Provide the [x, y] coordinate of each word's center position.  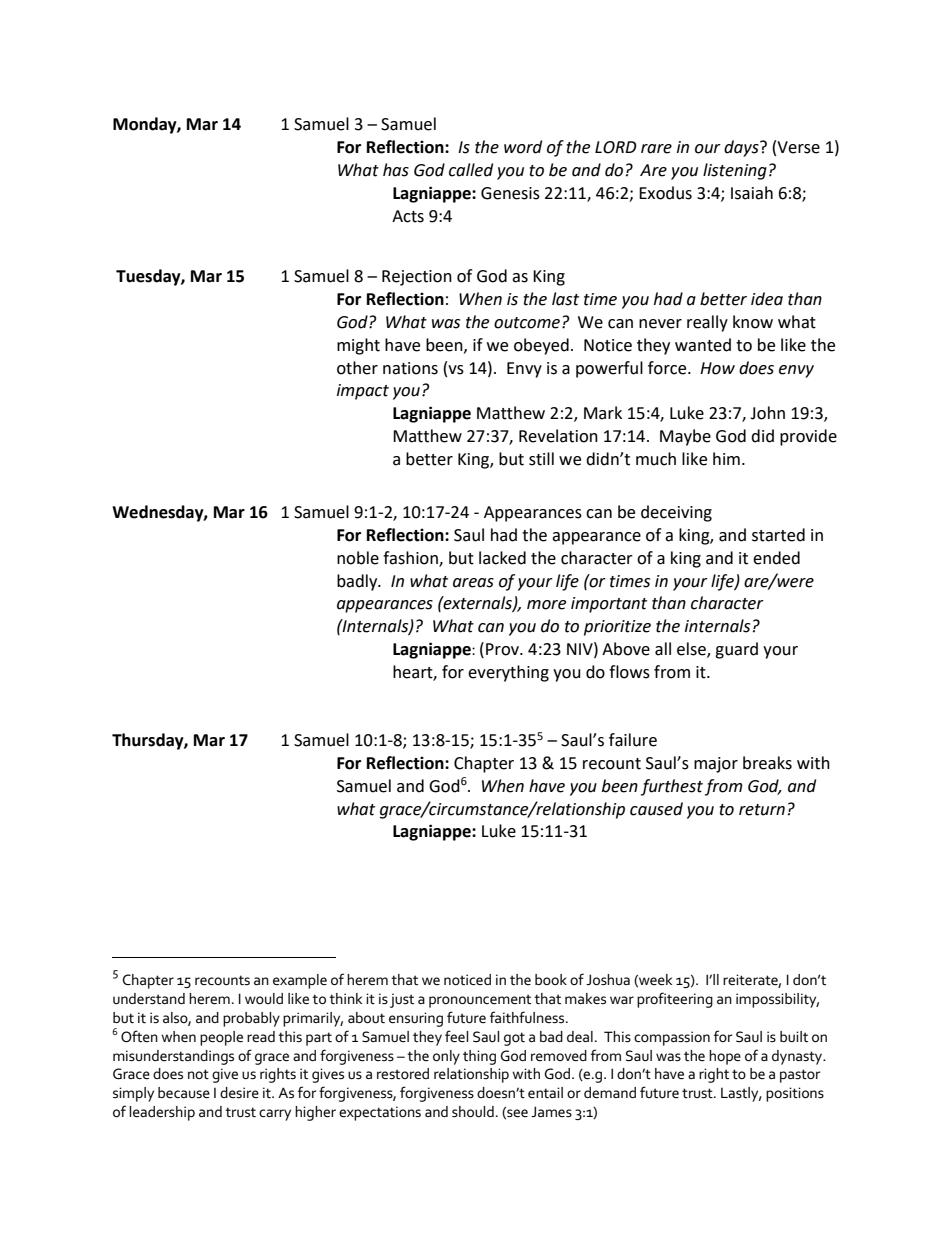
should [473, 1112]
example [300, 981]
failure [633, 740]
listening [735, 171]
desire [239, 1093]
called [471, 170]
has [396, 170]
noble [358, 558]
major [716, 765]
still [541, 459]
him [726, 458]
